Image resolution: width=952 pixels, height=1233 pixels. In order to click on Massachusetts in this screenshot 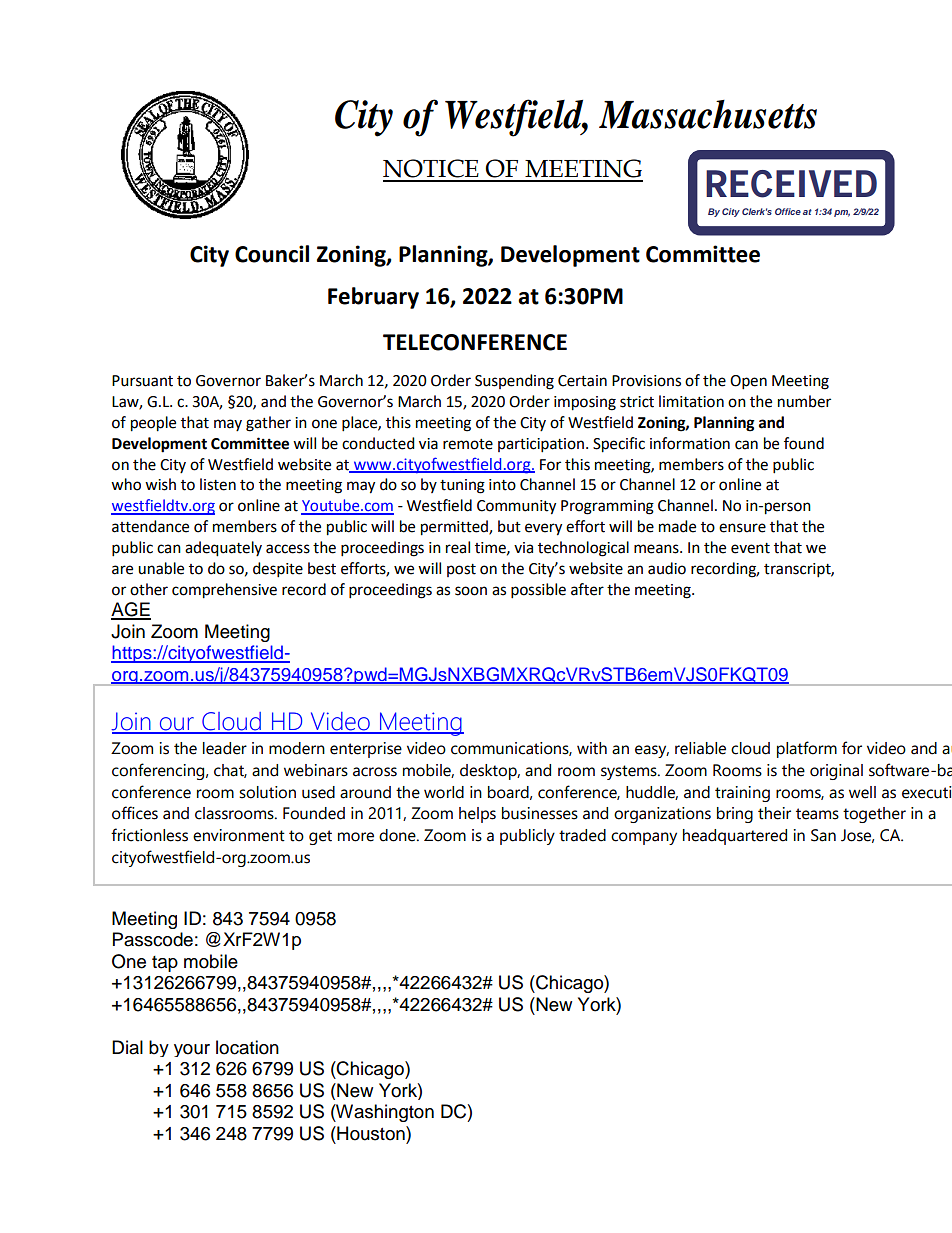, I will do `click(708, 114)`.
